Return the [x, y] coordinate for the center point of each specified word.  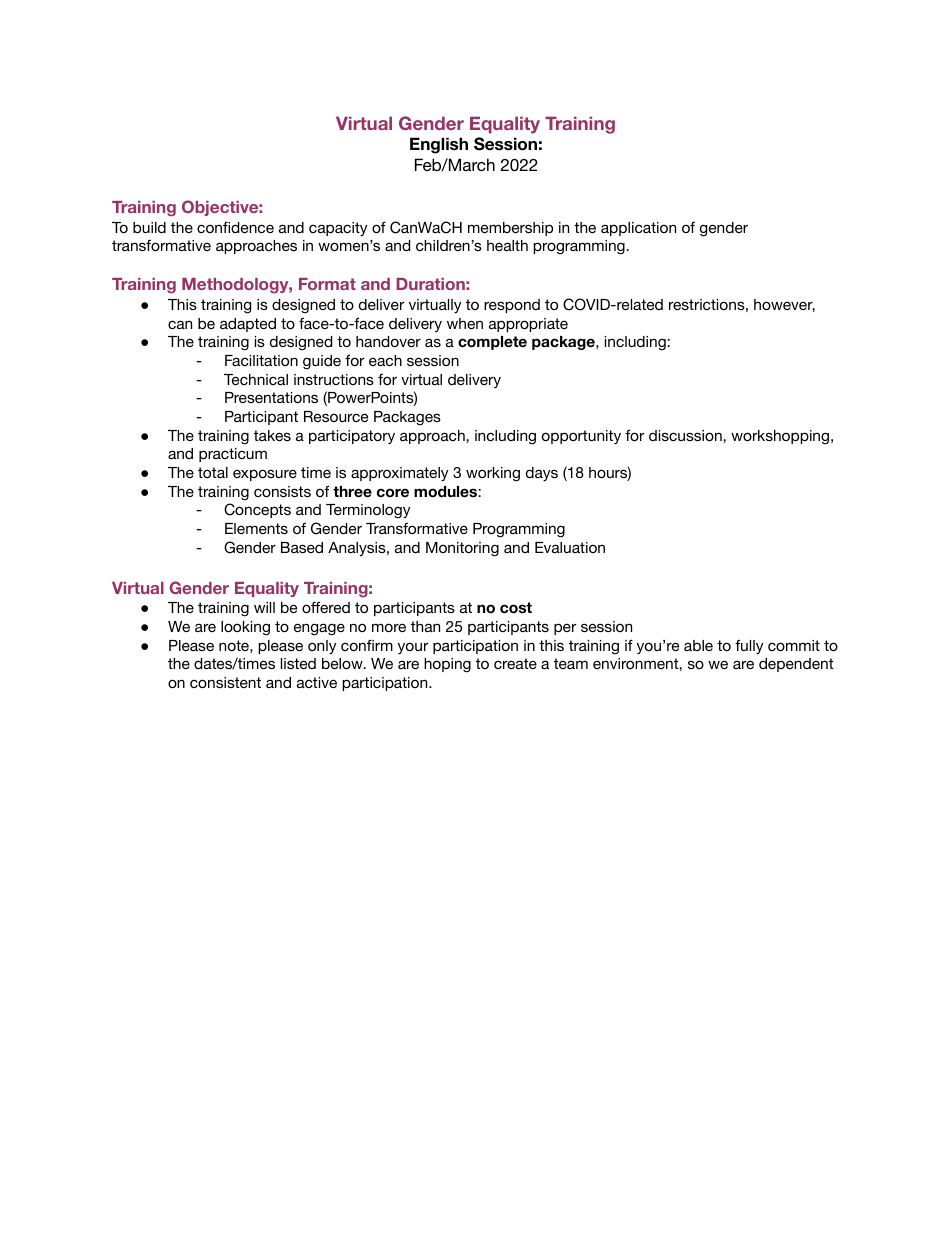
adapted [248, 325]
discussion [686, 435]
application [638, 229]
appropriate [528, 325]
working [493, 474]
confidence [235, 227]
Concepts [257, 510]
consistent [225, 682]
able [698, 645]
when [465, 323]
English [439, 145]
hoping [447, 665]
